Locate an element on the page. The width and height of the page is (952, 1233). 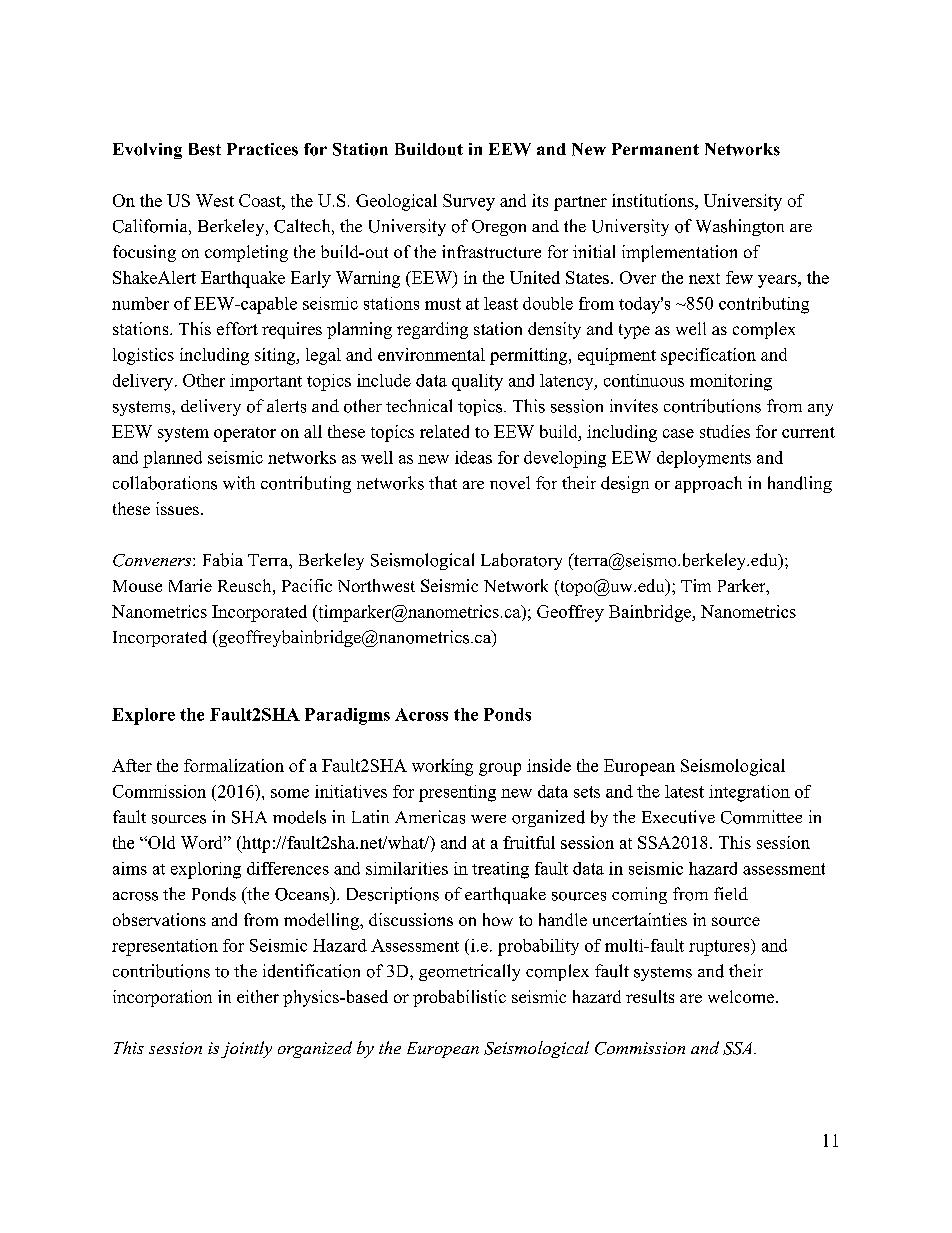
Washington is located at coordinates (740, 227).
